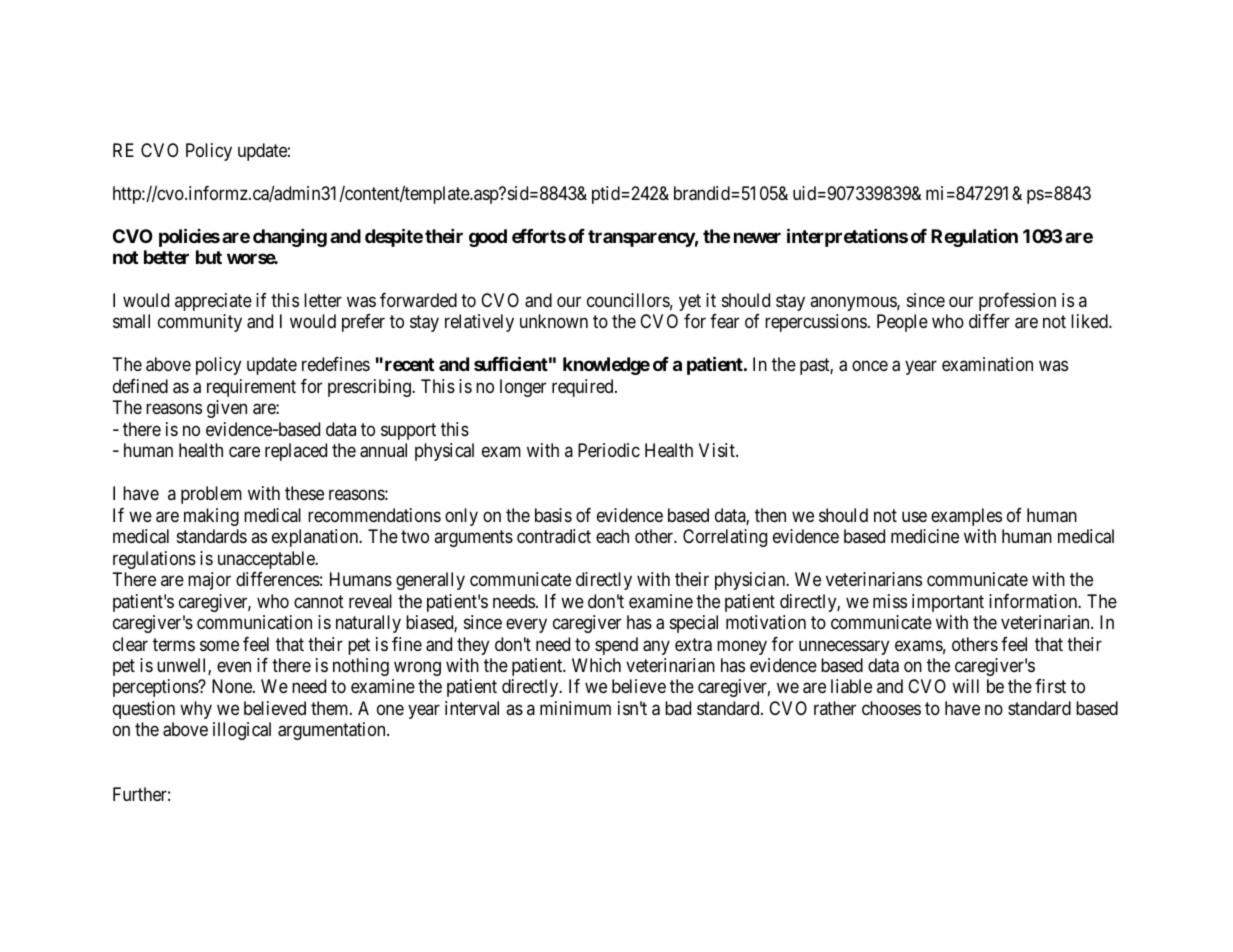  What do you see at coordinates (251, 388) in the page?
I see `requirement` at bounding box center [251, 388].
